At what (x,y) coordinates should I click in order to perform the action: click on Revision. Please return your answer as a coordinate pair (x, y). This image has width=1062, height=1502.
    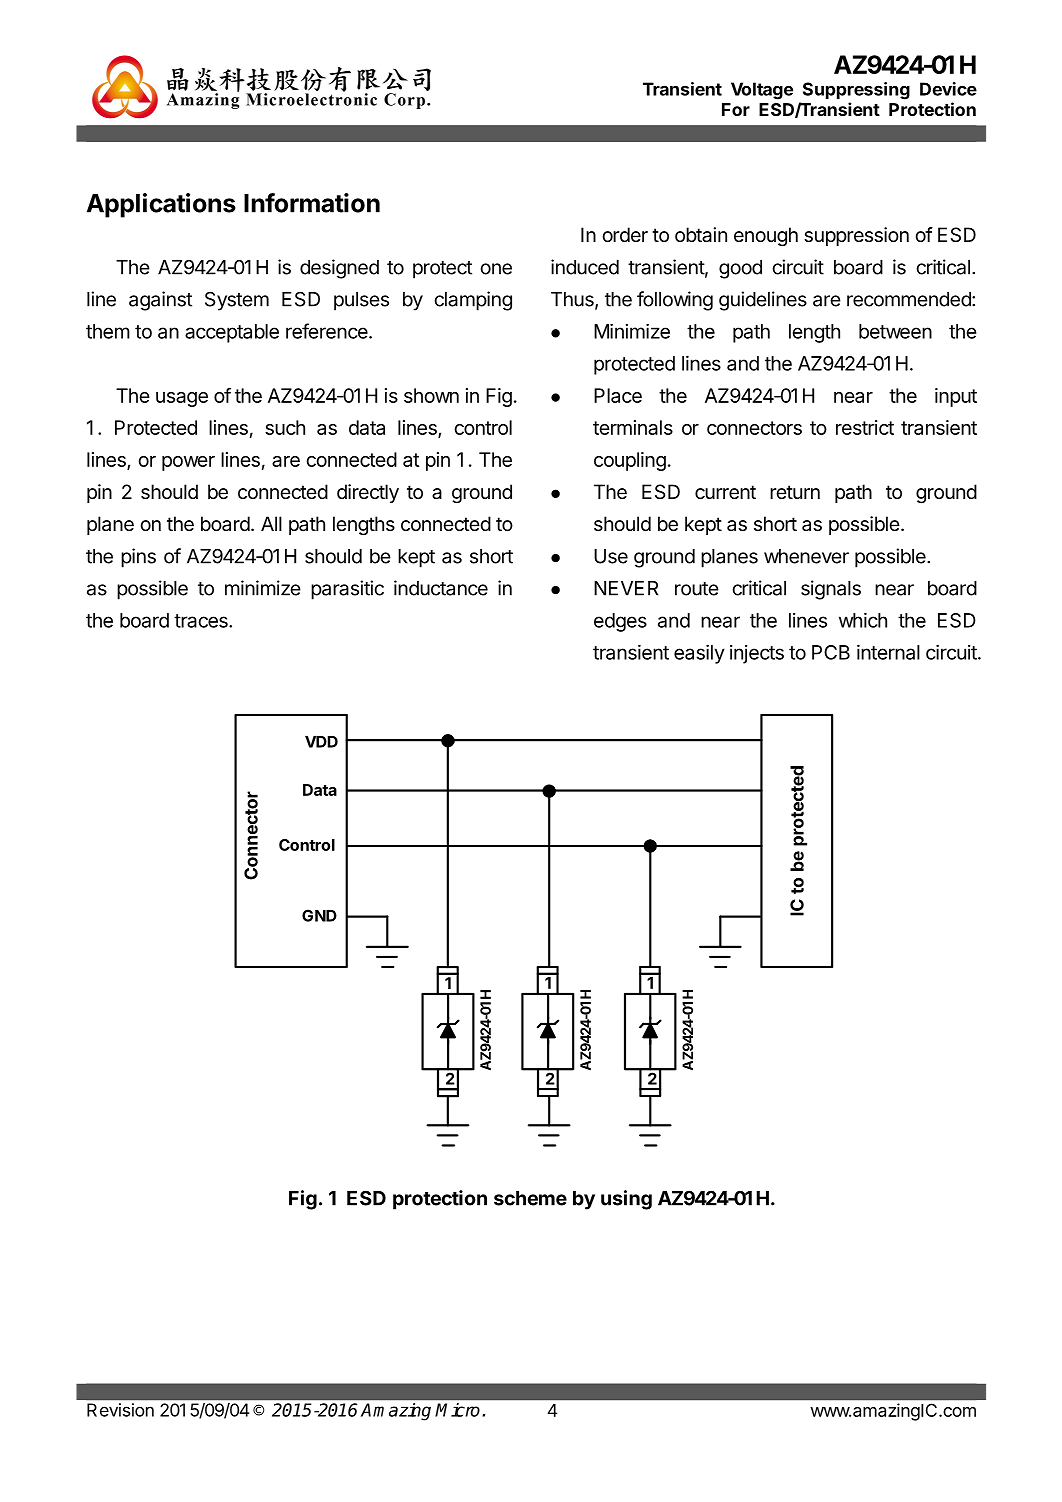
    Looking at the image, I should click on (120, 1410).
